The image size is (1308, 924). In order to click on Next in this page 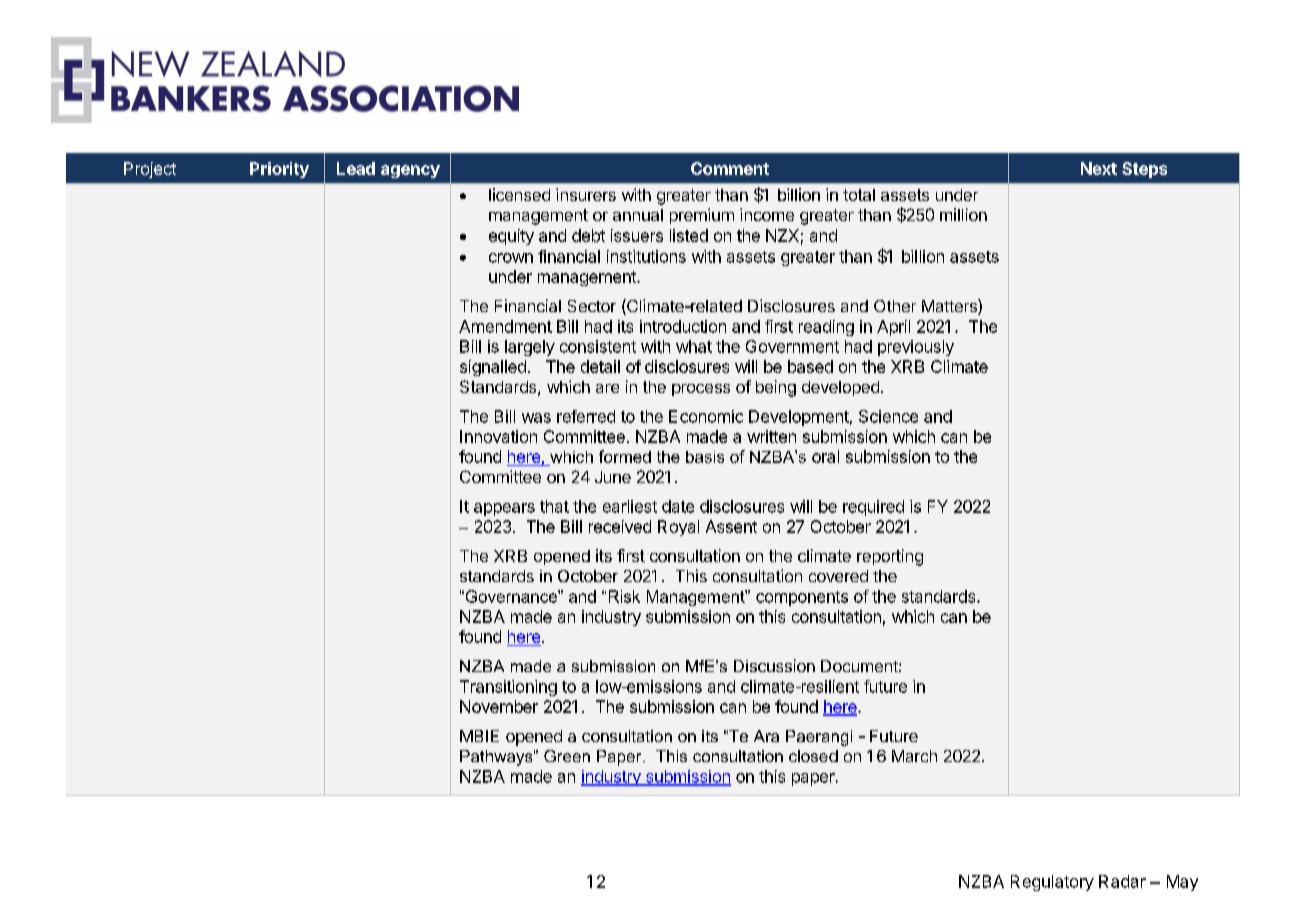, I will do `click(1099, 168)`.
